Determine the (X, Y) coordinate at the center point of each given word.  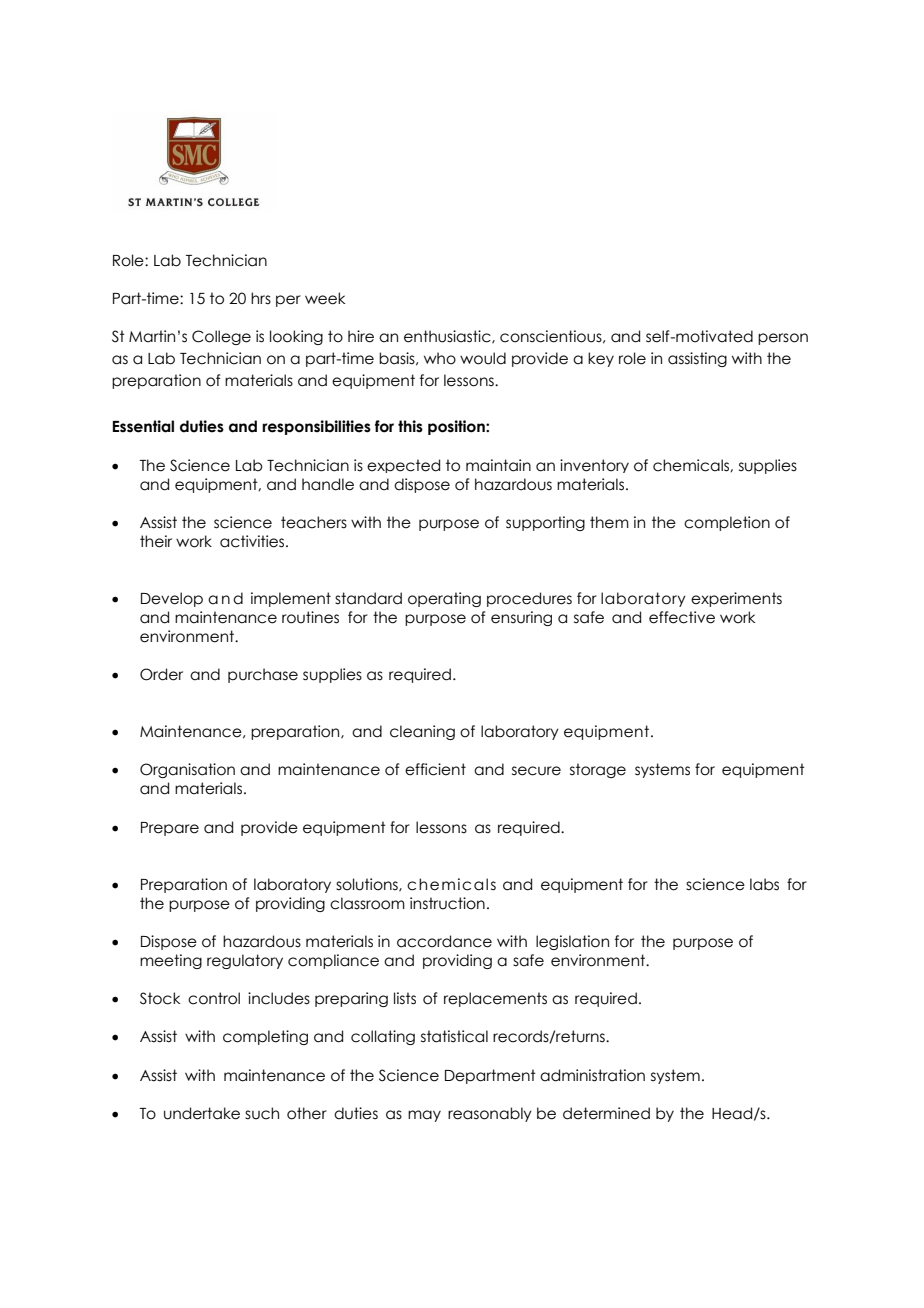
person (783, 339)
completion (727, 523)
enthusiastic (448, 337)
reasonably (490, 1114)
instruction (447, 903)
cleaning (422, 732)
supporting (545, 523)
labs (764, 884)
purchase (263, 675)
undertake (202, 1113)
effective (682, 617)
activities (253, 541)
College (221, 337)
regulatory (245, 961)
